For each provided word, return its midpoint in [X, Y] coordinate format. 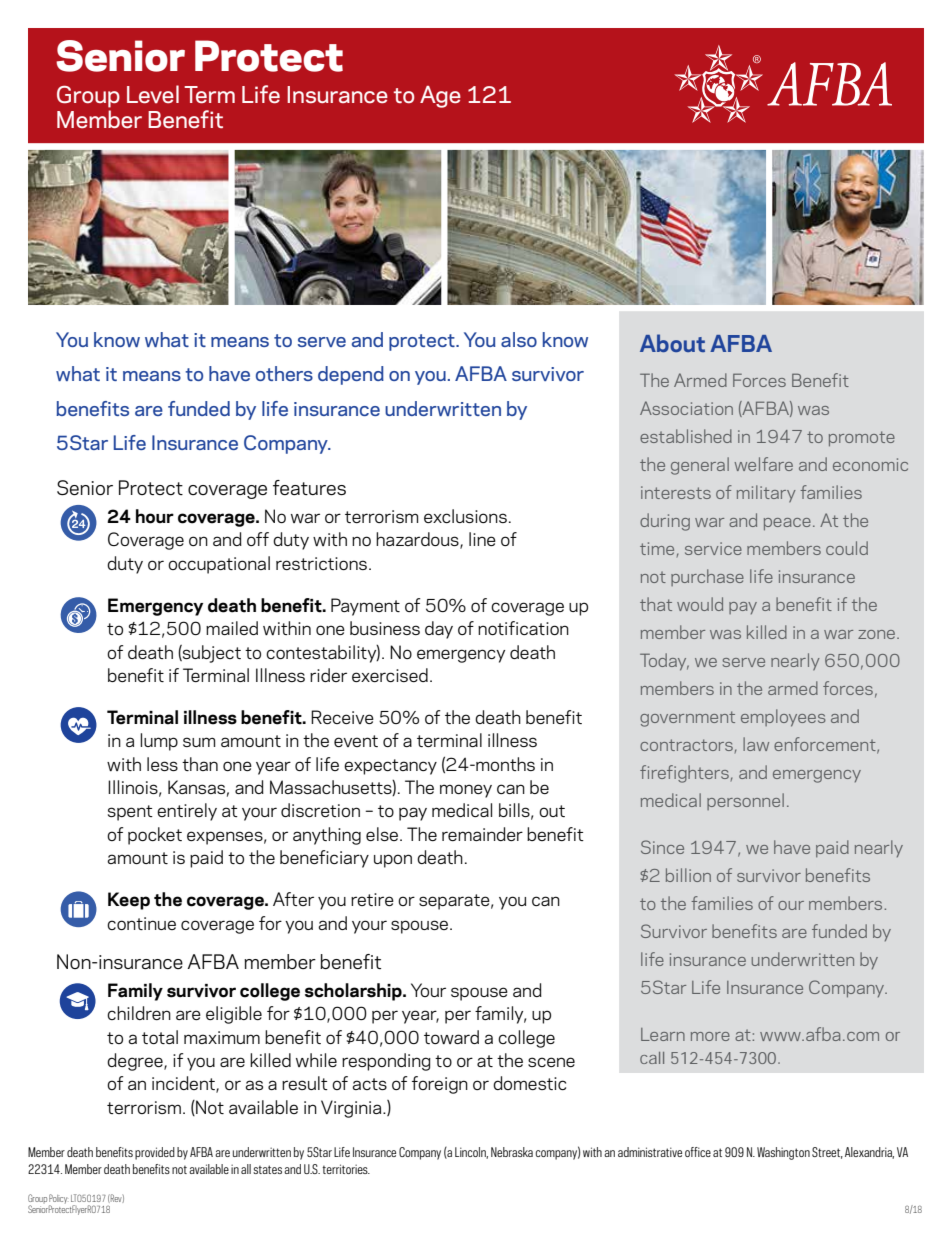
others [284, 373]
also [519, 339]
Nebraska [512, 1152]
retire [372, 899]
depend [351, 375]
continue [141, 923]
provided [155, 1153]
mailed [232, 628]
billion [688, 875]
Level [153, 94]
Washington [783, 1153]
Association [686, 408]
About [672, 343]
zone [878, 634]
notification [523, 628]
